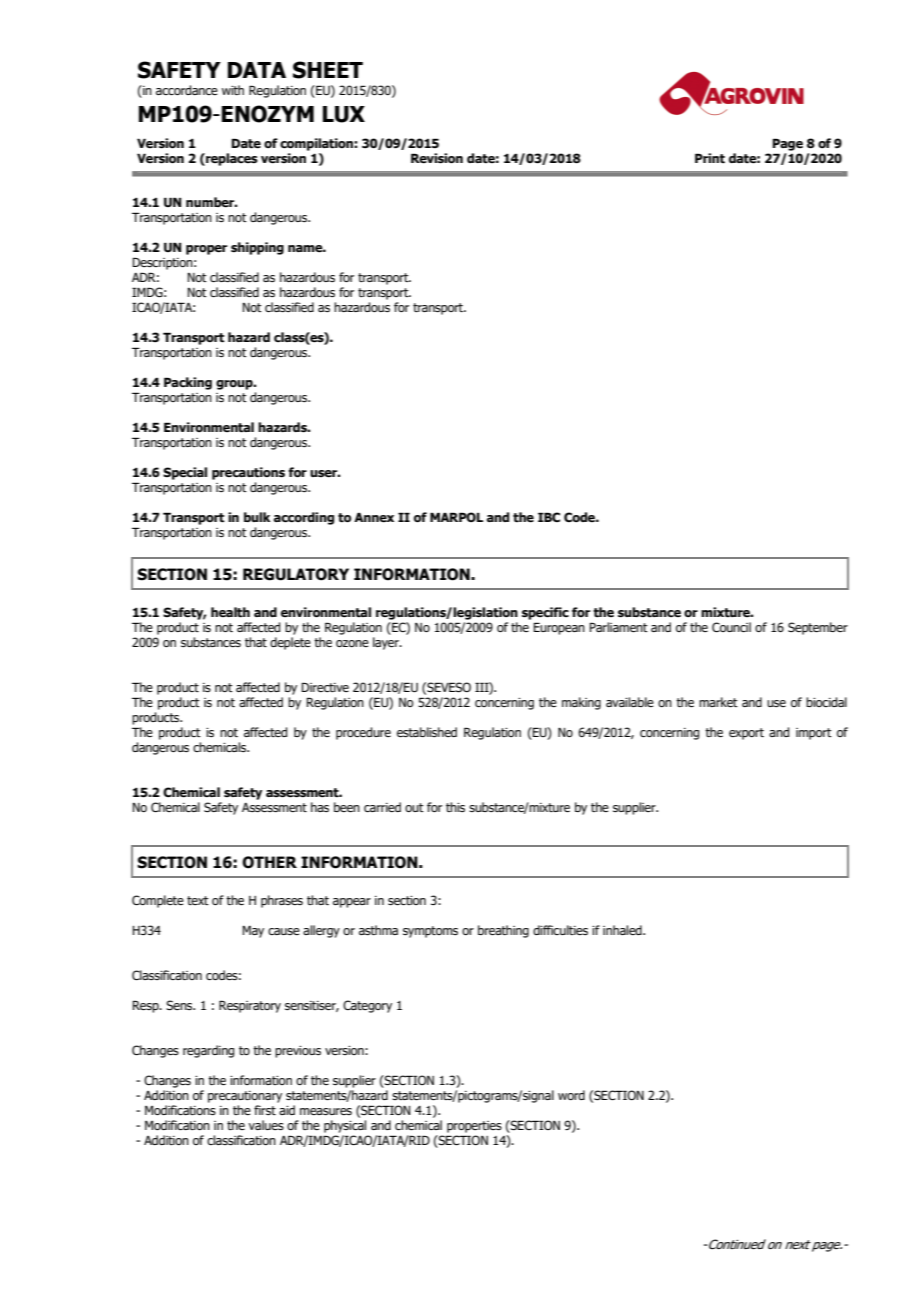 Image resolution: width=924 pixels, height=1308 pixels. What do you see at coordinates (571, 1095) in the screenshot?
I see `word` at bounding box center [571, 1095].
